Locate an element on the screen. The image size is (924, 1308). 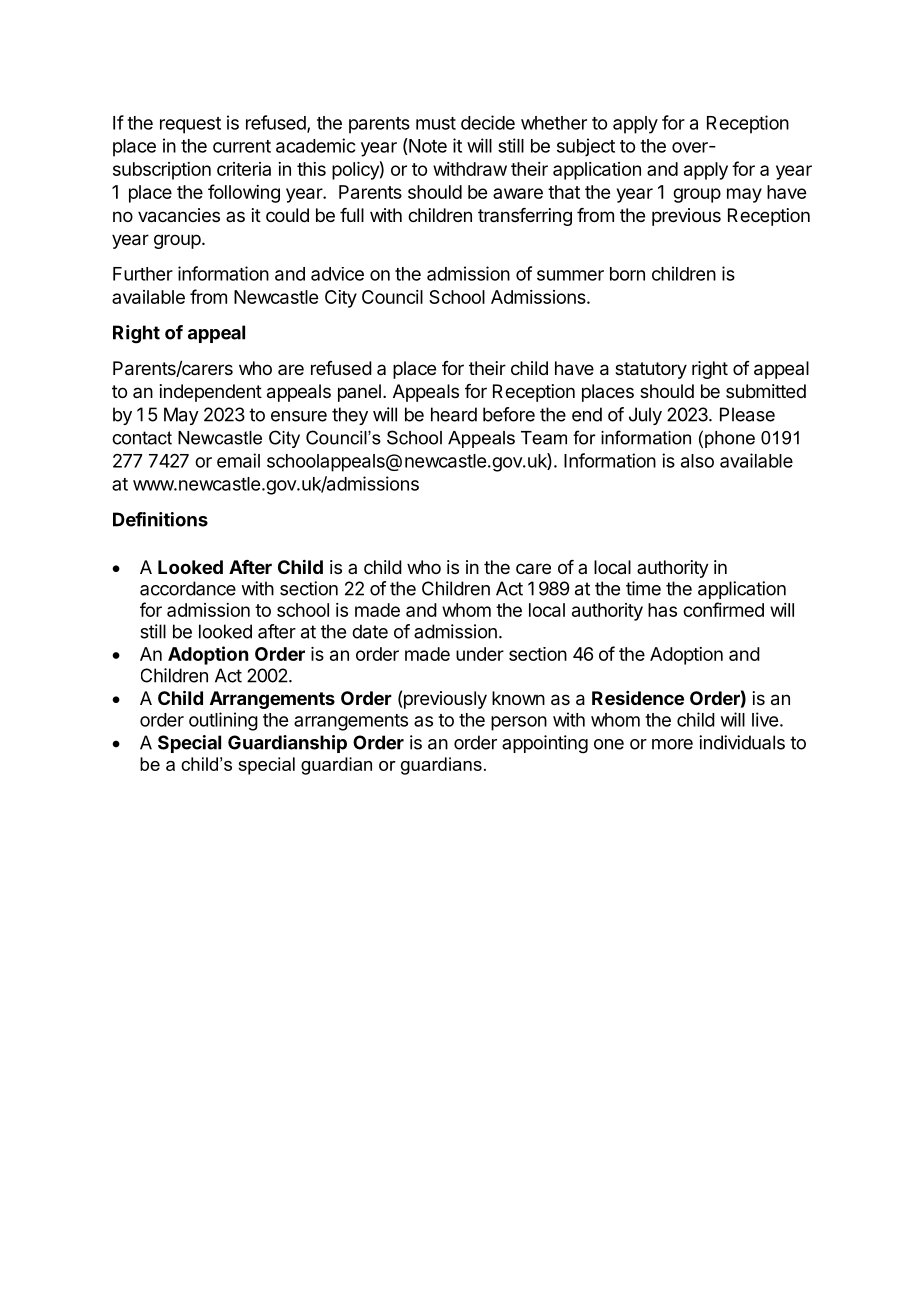
current is located at coordinates (242, 146).
